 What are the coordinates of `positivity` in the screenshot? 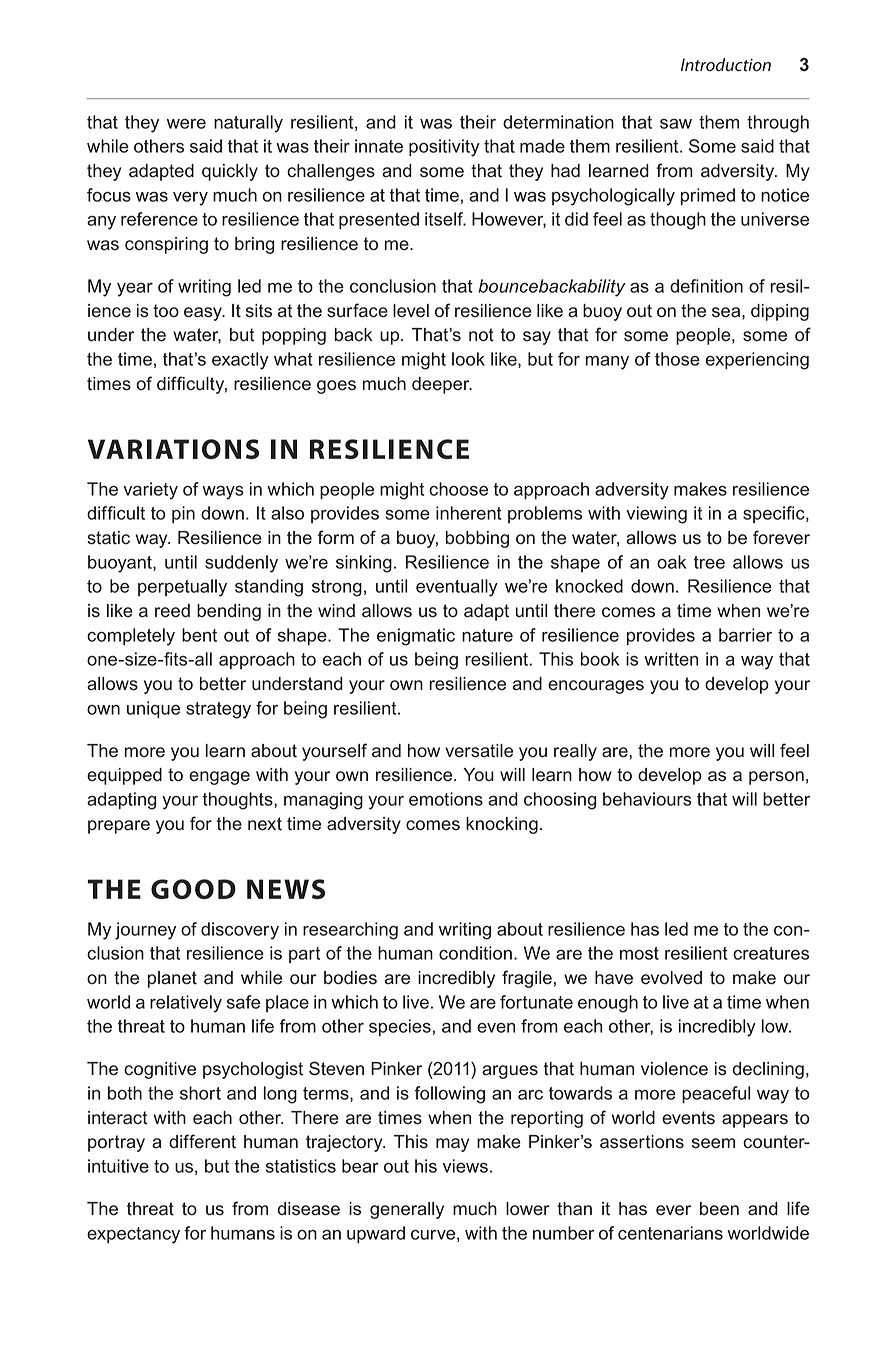 It's located at (444, 148).
